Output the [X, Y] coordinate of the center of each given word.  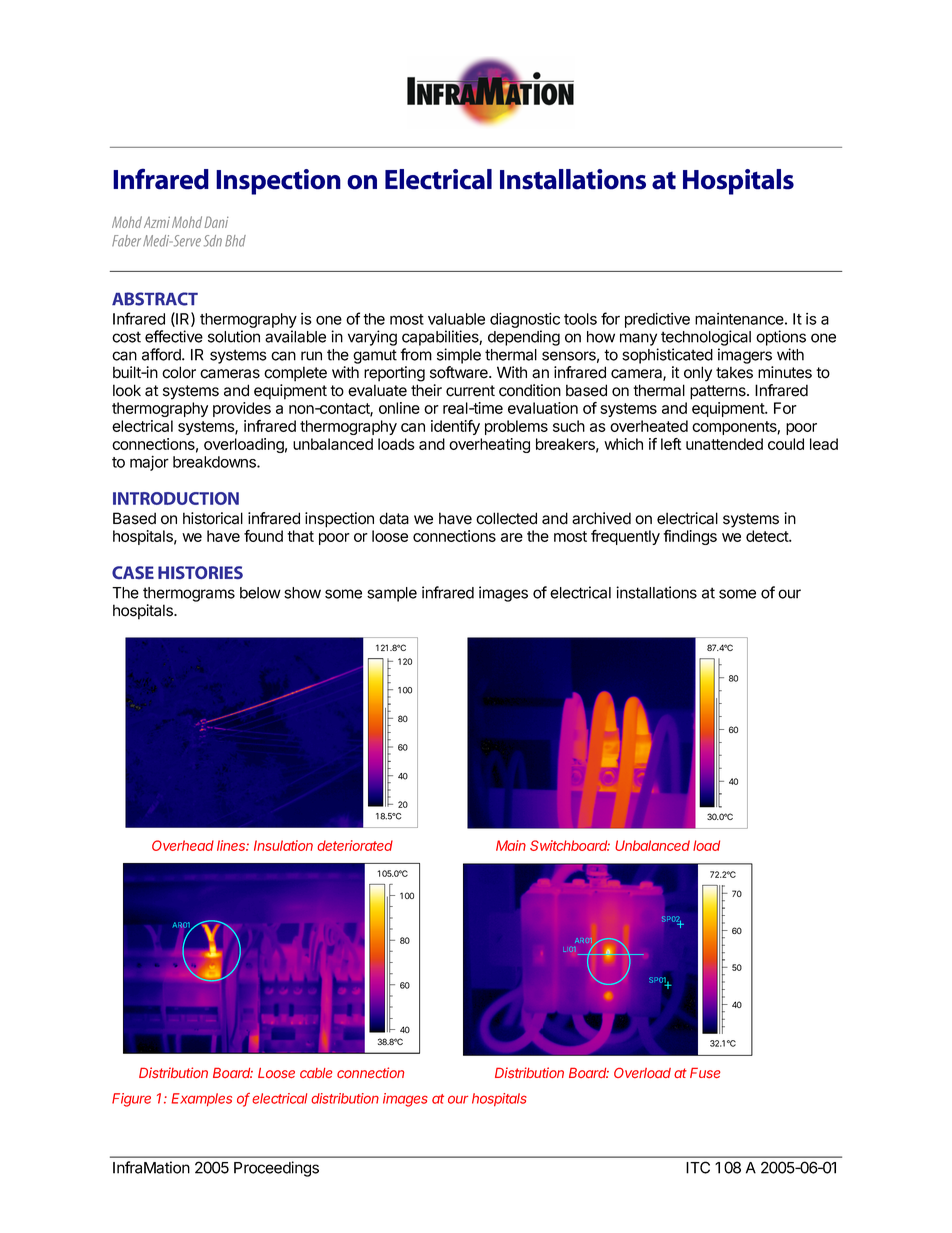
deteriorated [355, 845]
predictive [657, 320]
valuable [456, 319]
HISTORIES [200, 572]
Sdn [213, 241]
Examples [201, 1099]
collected [506, 518]
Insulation [283, 845]
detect [768, 536]
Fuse [705, 1073]
